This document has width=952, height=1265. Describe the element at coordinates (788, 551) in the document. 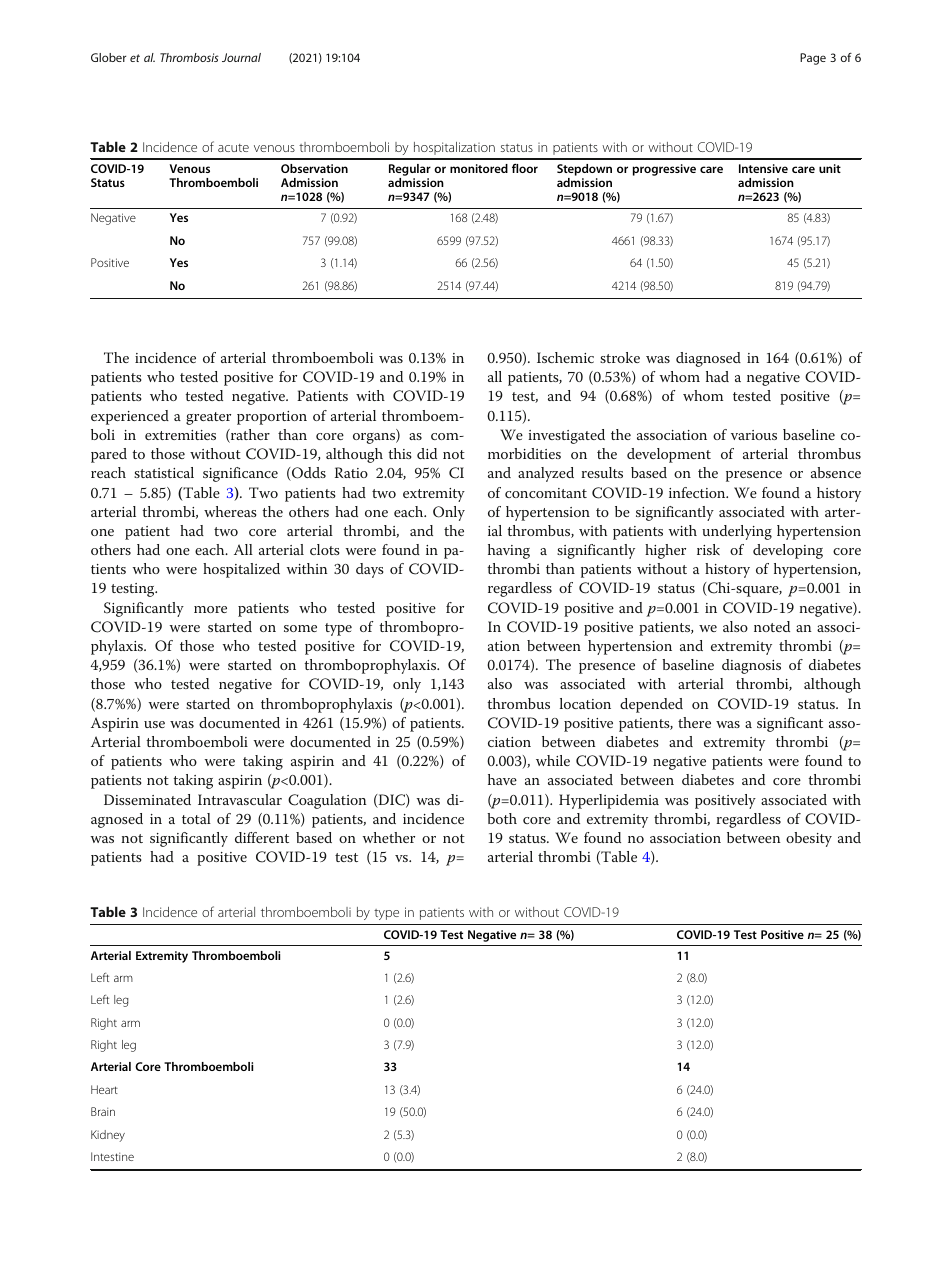

I see `developing` at that location.
